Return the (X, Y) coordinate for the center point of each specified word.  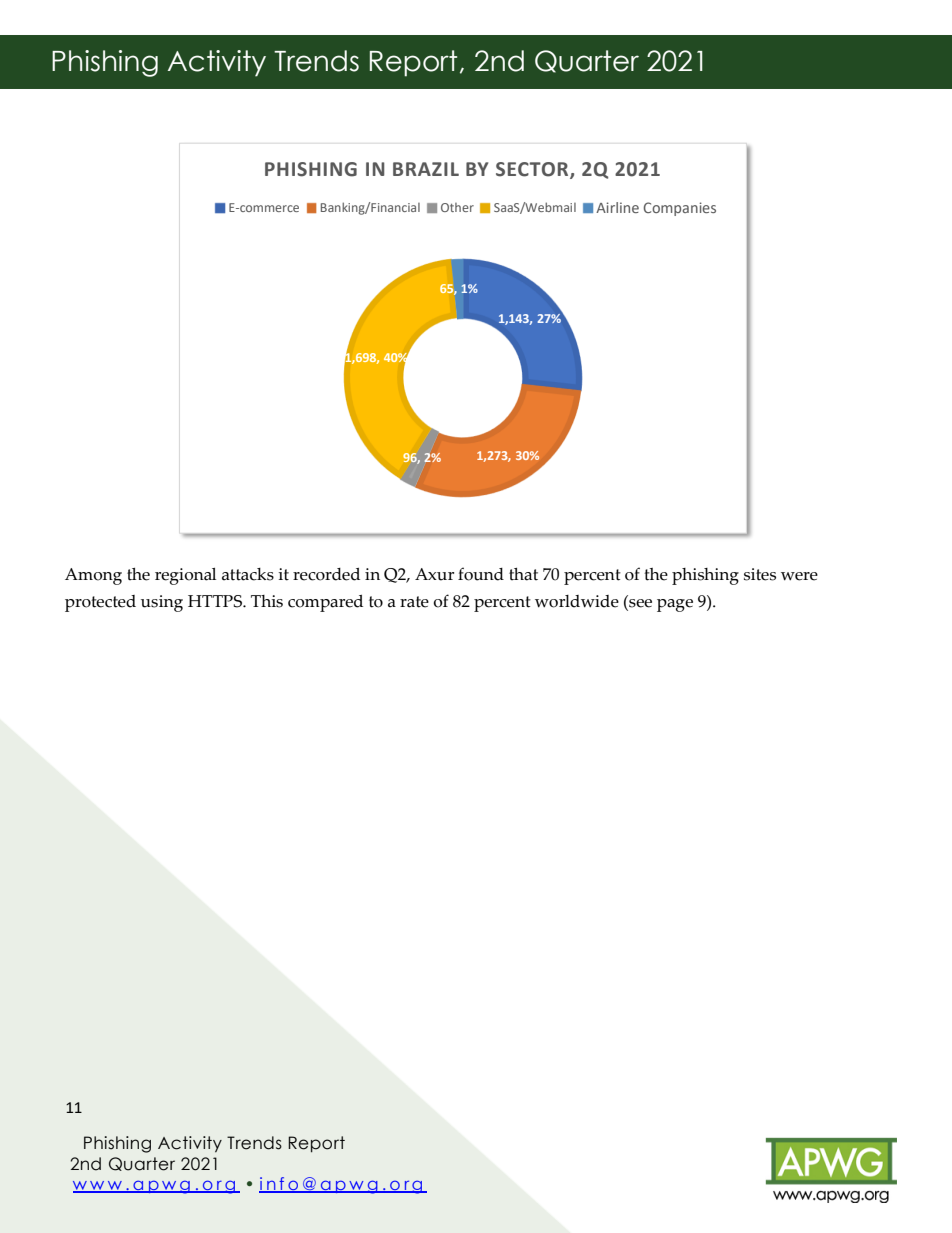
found (481, 574)
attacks (248, 574)
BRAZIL (426, 169)
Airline (617, 207)
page (675, 605)
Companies (680, 209)
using (162, 603)
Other (457, 207)
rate (414, 602)
